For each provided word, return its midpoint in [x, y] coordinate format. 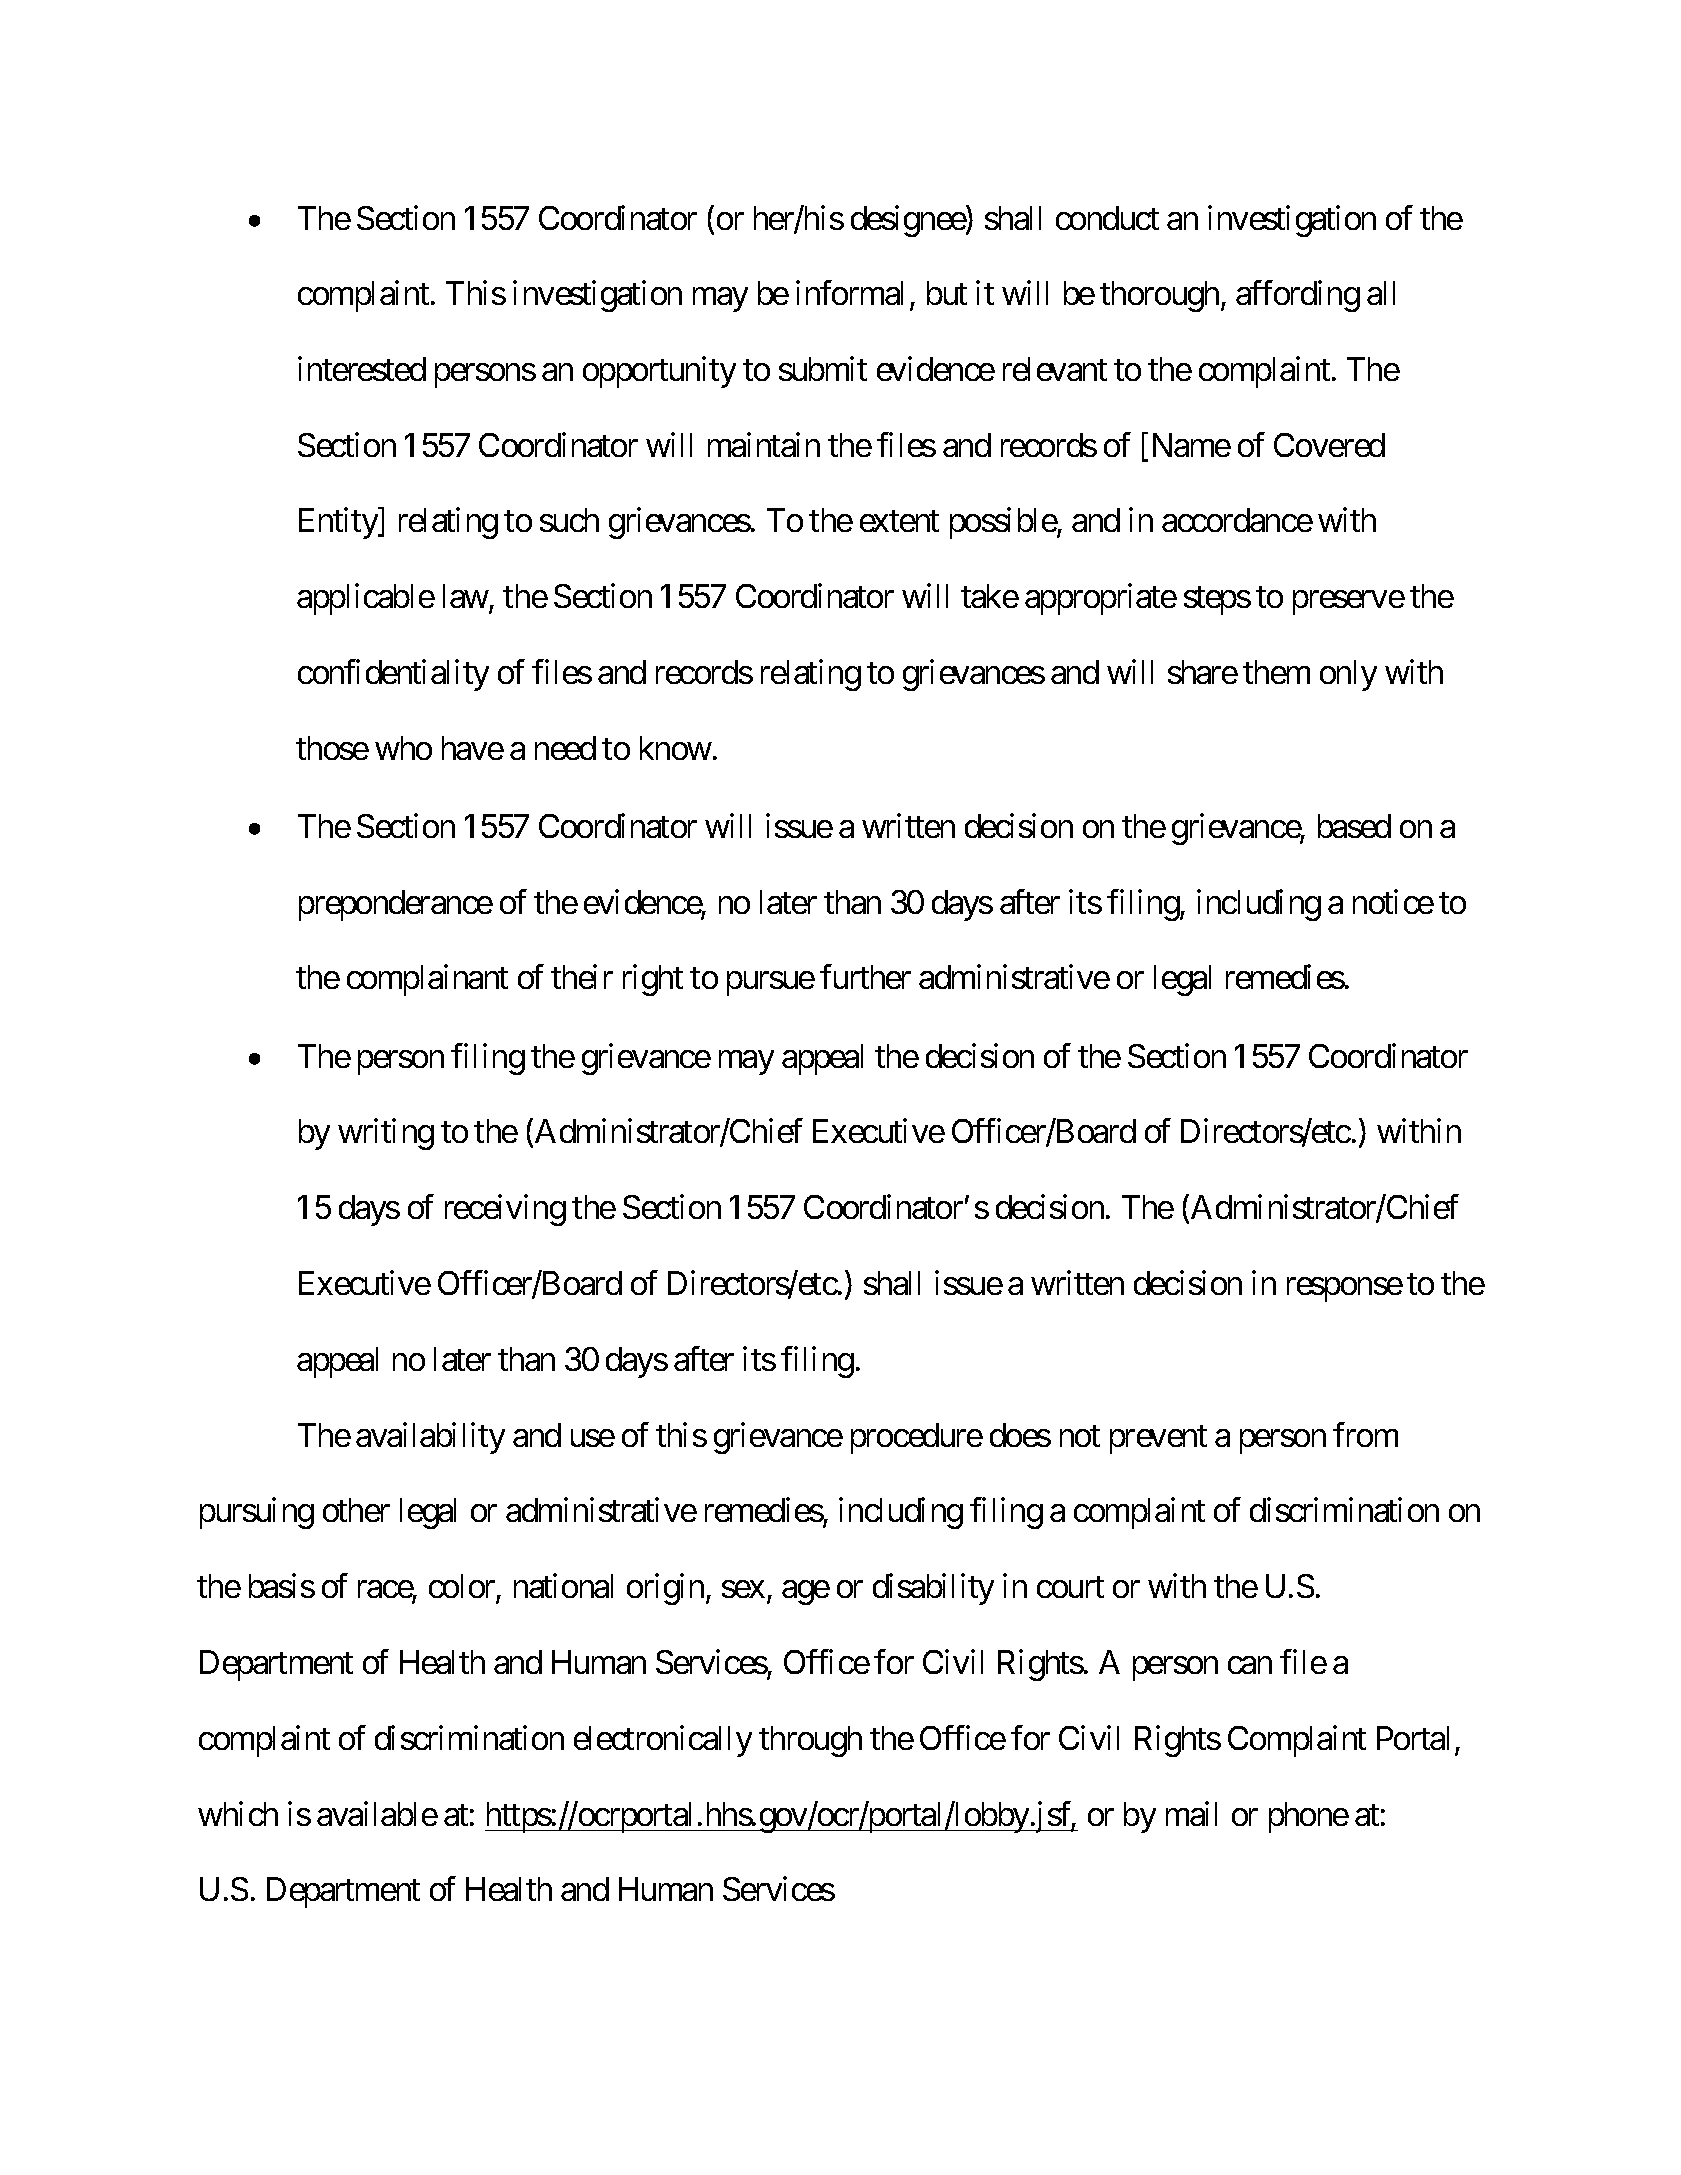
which [238, 1813]
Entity [339, 523]
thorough [1159, 296]
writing [386, 1134]
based [1354, 826]
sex [743, 1589]
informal [849, 293]
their [582, 977]
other [356, 1510]
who [403, 748]
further [865, 977]
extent [899, 521]
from [1365, 1434]
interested [362, 368]
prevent [1158, 1439]
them [1276, 672]
